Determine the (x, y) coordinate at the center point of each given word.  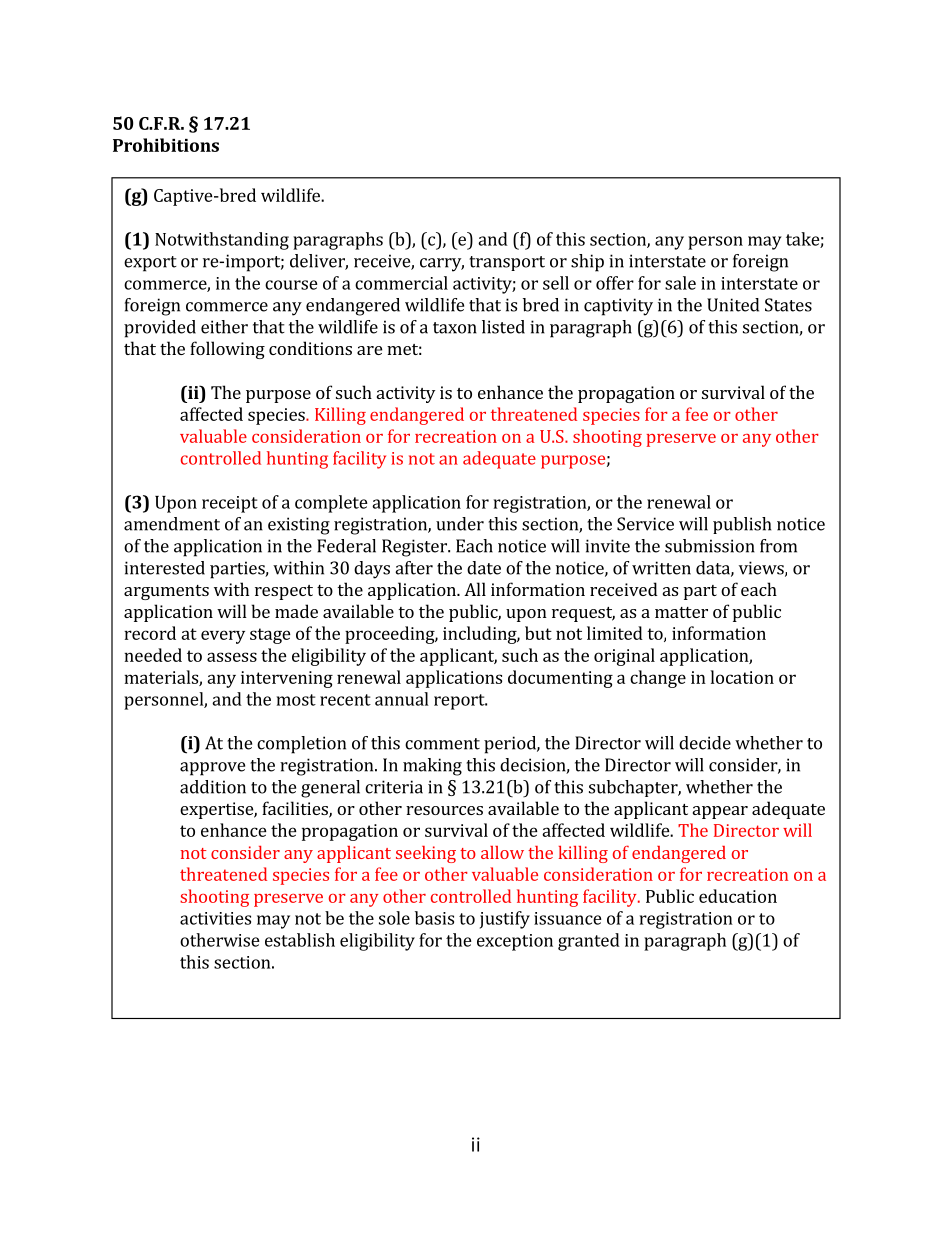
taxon (455, 328)
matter (681, 612)
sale (680, 283)
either (224, 327)
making (432, 767)
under (460, 524)
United (733, 305)
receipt (230, 504)
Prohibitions (166, 145)
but (538, 633)
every (223, 637)
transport (507, 263)
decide (705, 743)
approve (212, 769)
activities (215, 918)
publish (742, 525)
